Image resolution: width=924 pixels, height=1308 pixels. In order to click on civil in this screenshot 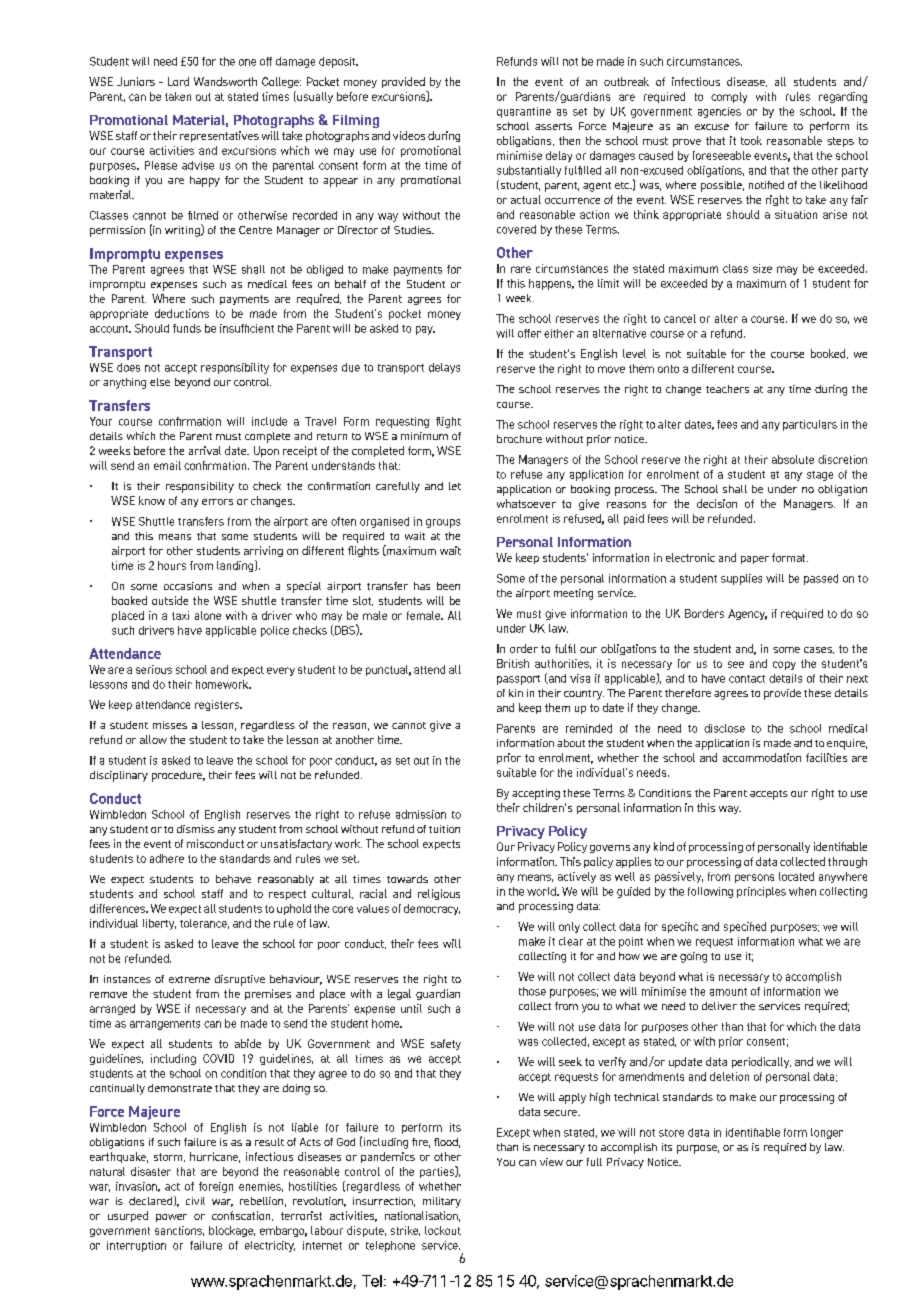, I will do `click(195, 1201)`.
